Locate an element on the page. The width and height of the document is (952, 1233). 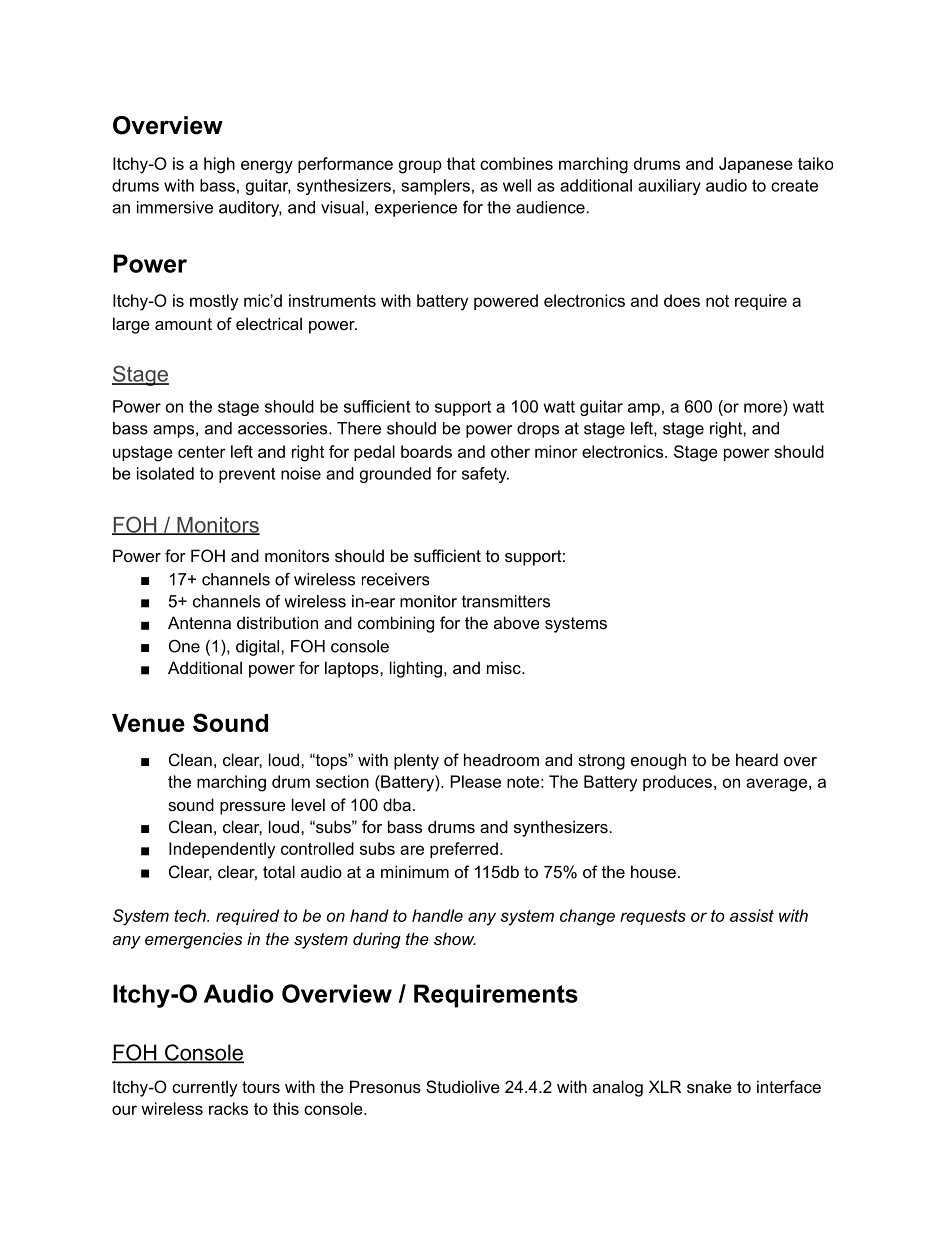
above is located at coordinates (516, 622).
